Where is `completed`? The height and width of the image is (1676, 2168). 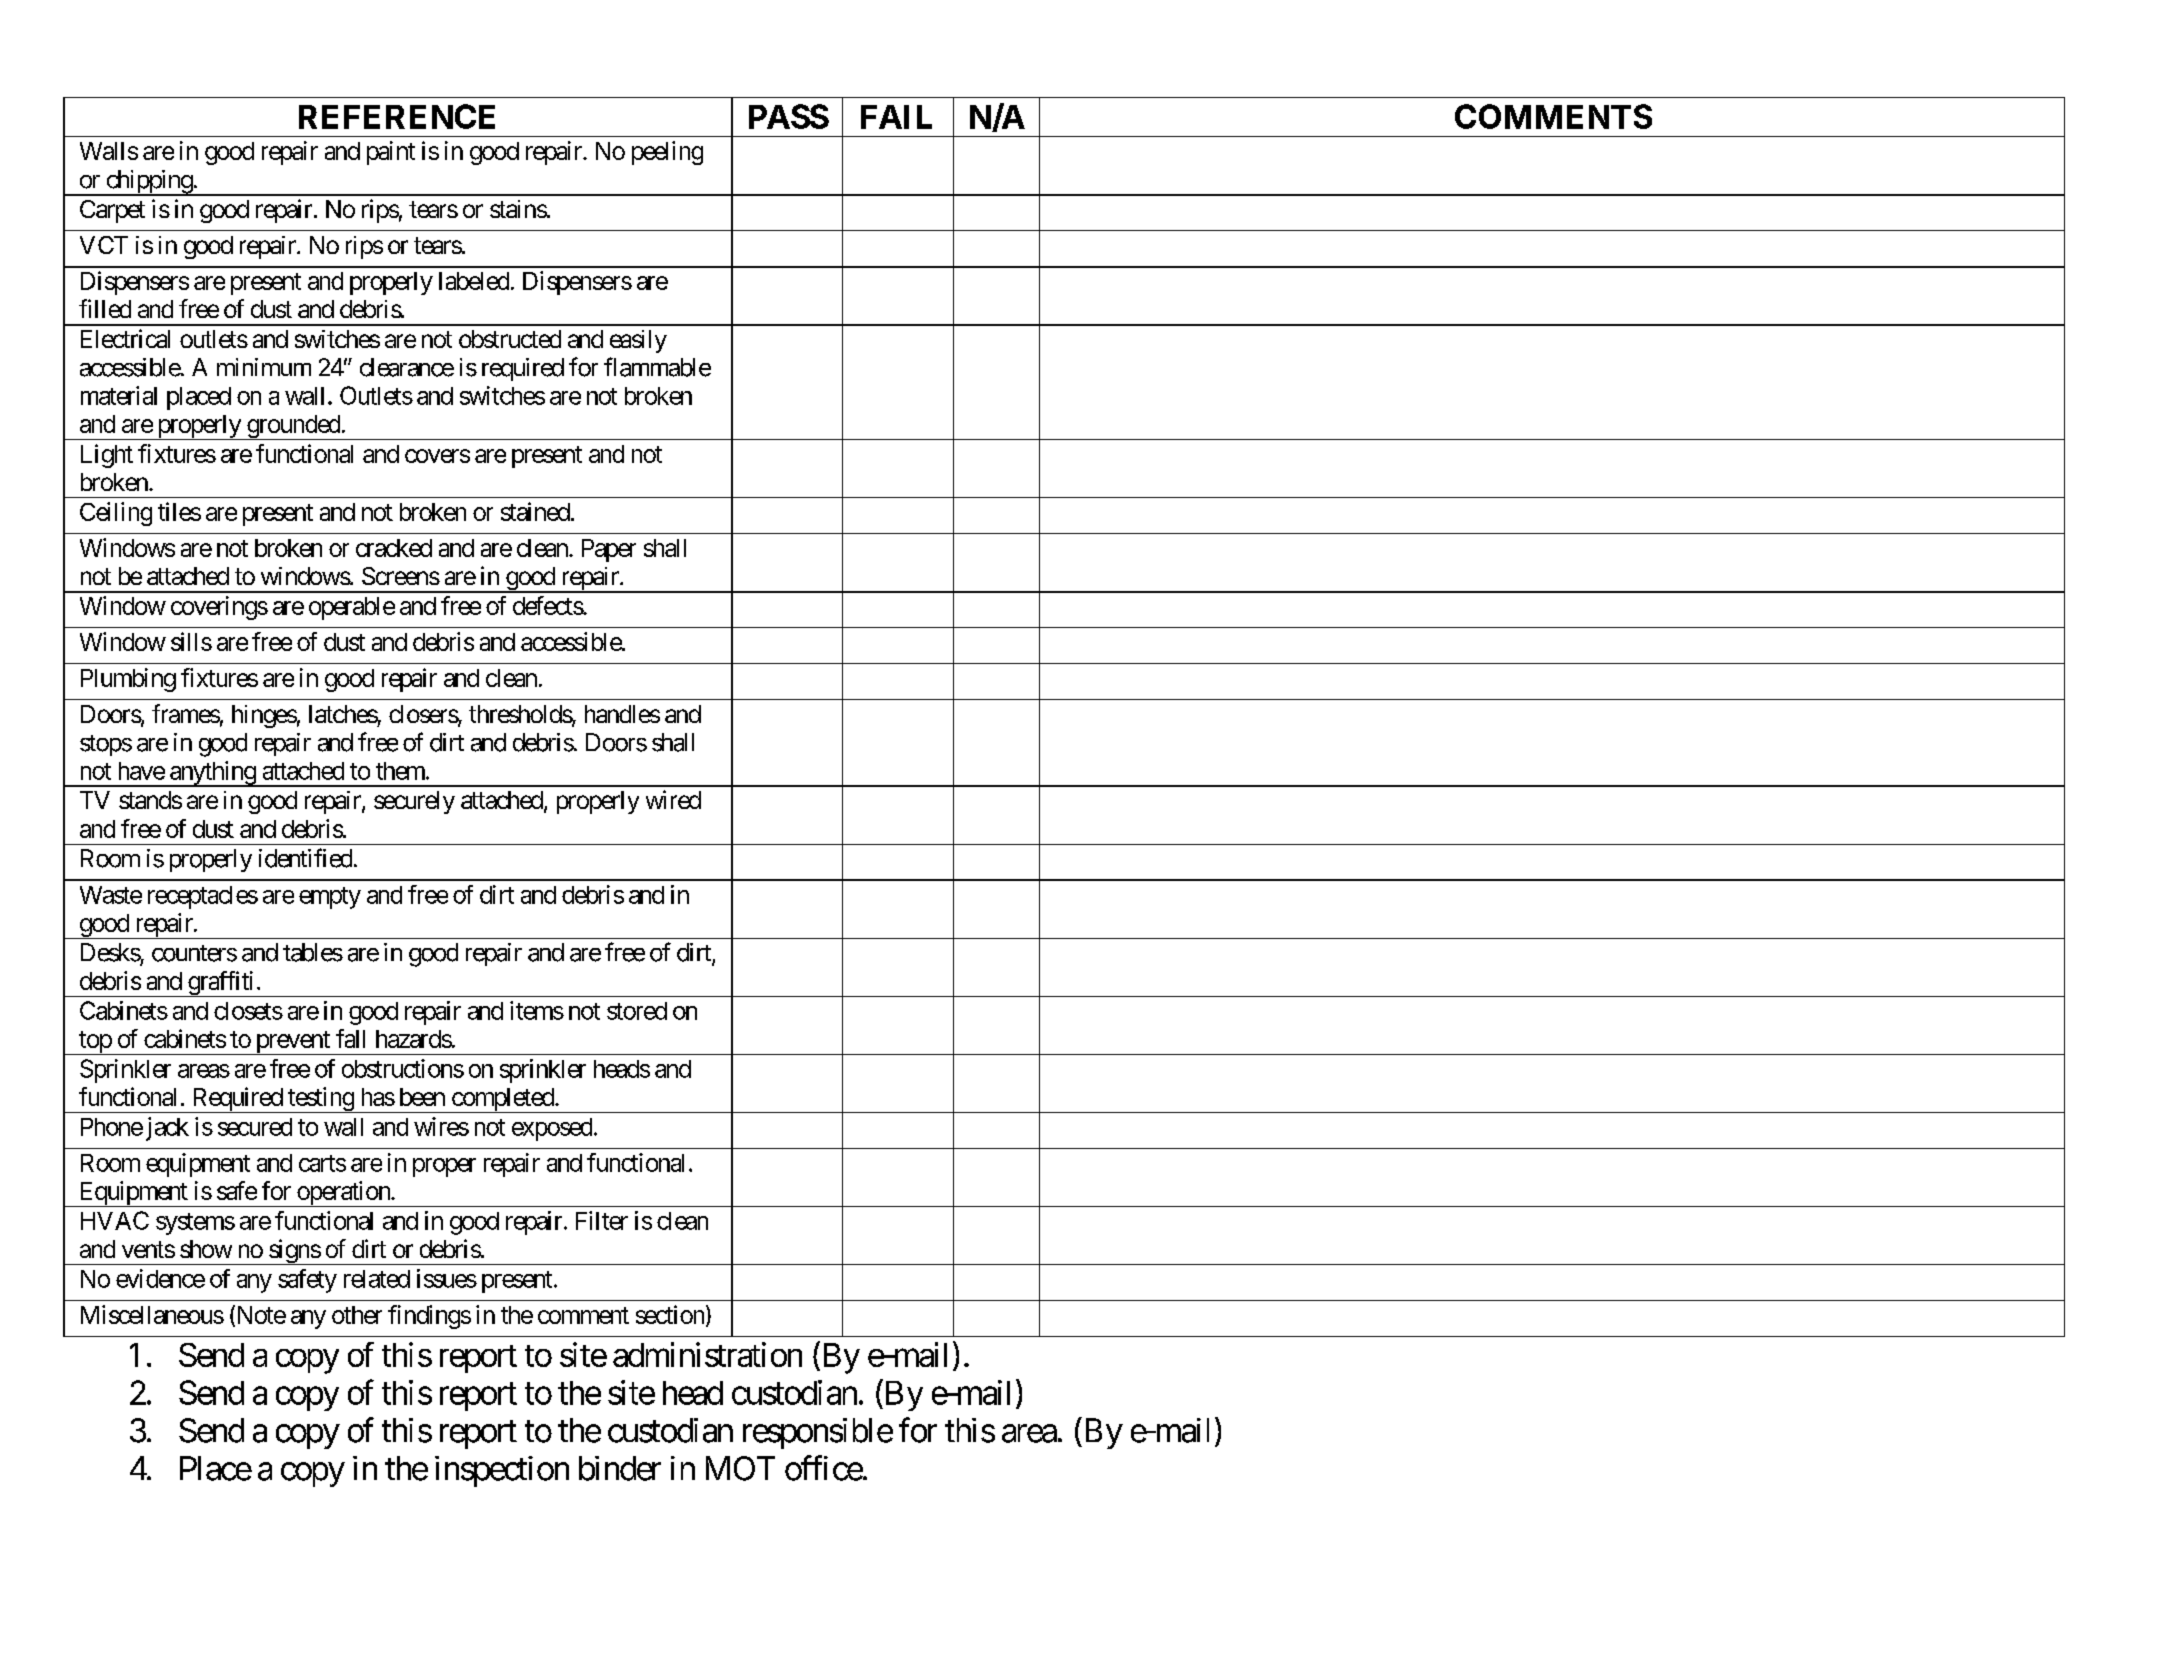 completed is located at coordinates (502, 1100).
